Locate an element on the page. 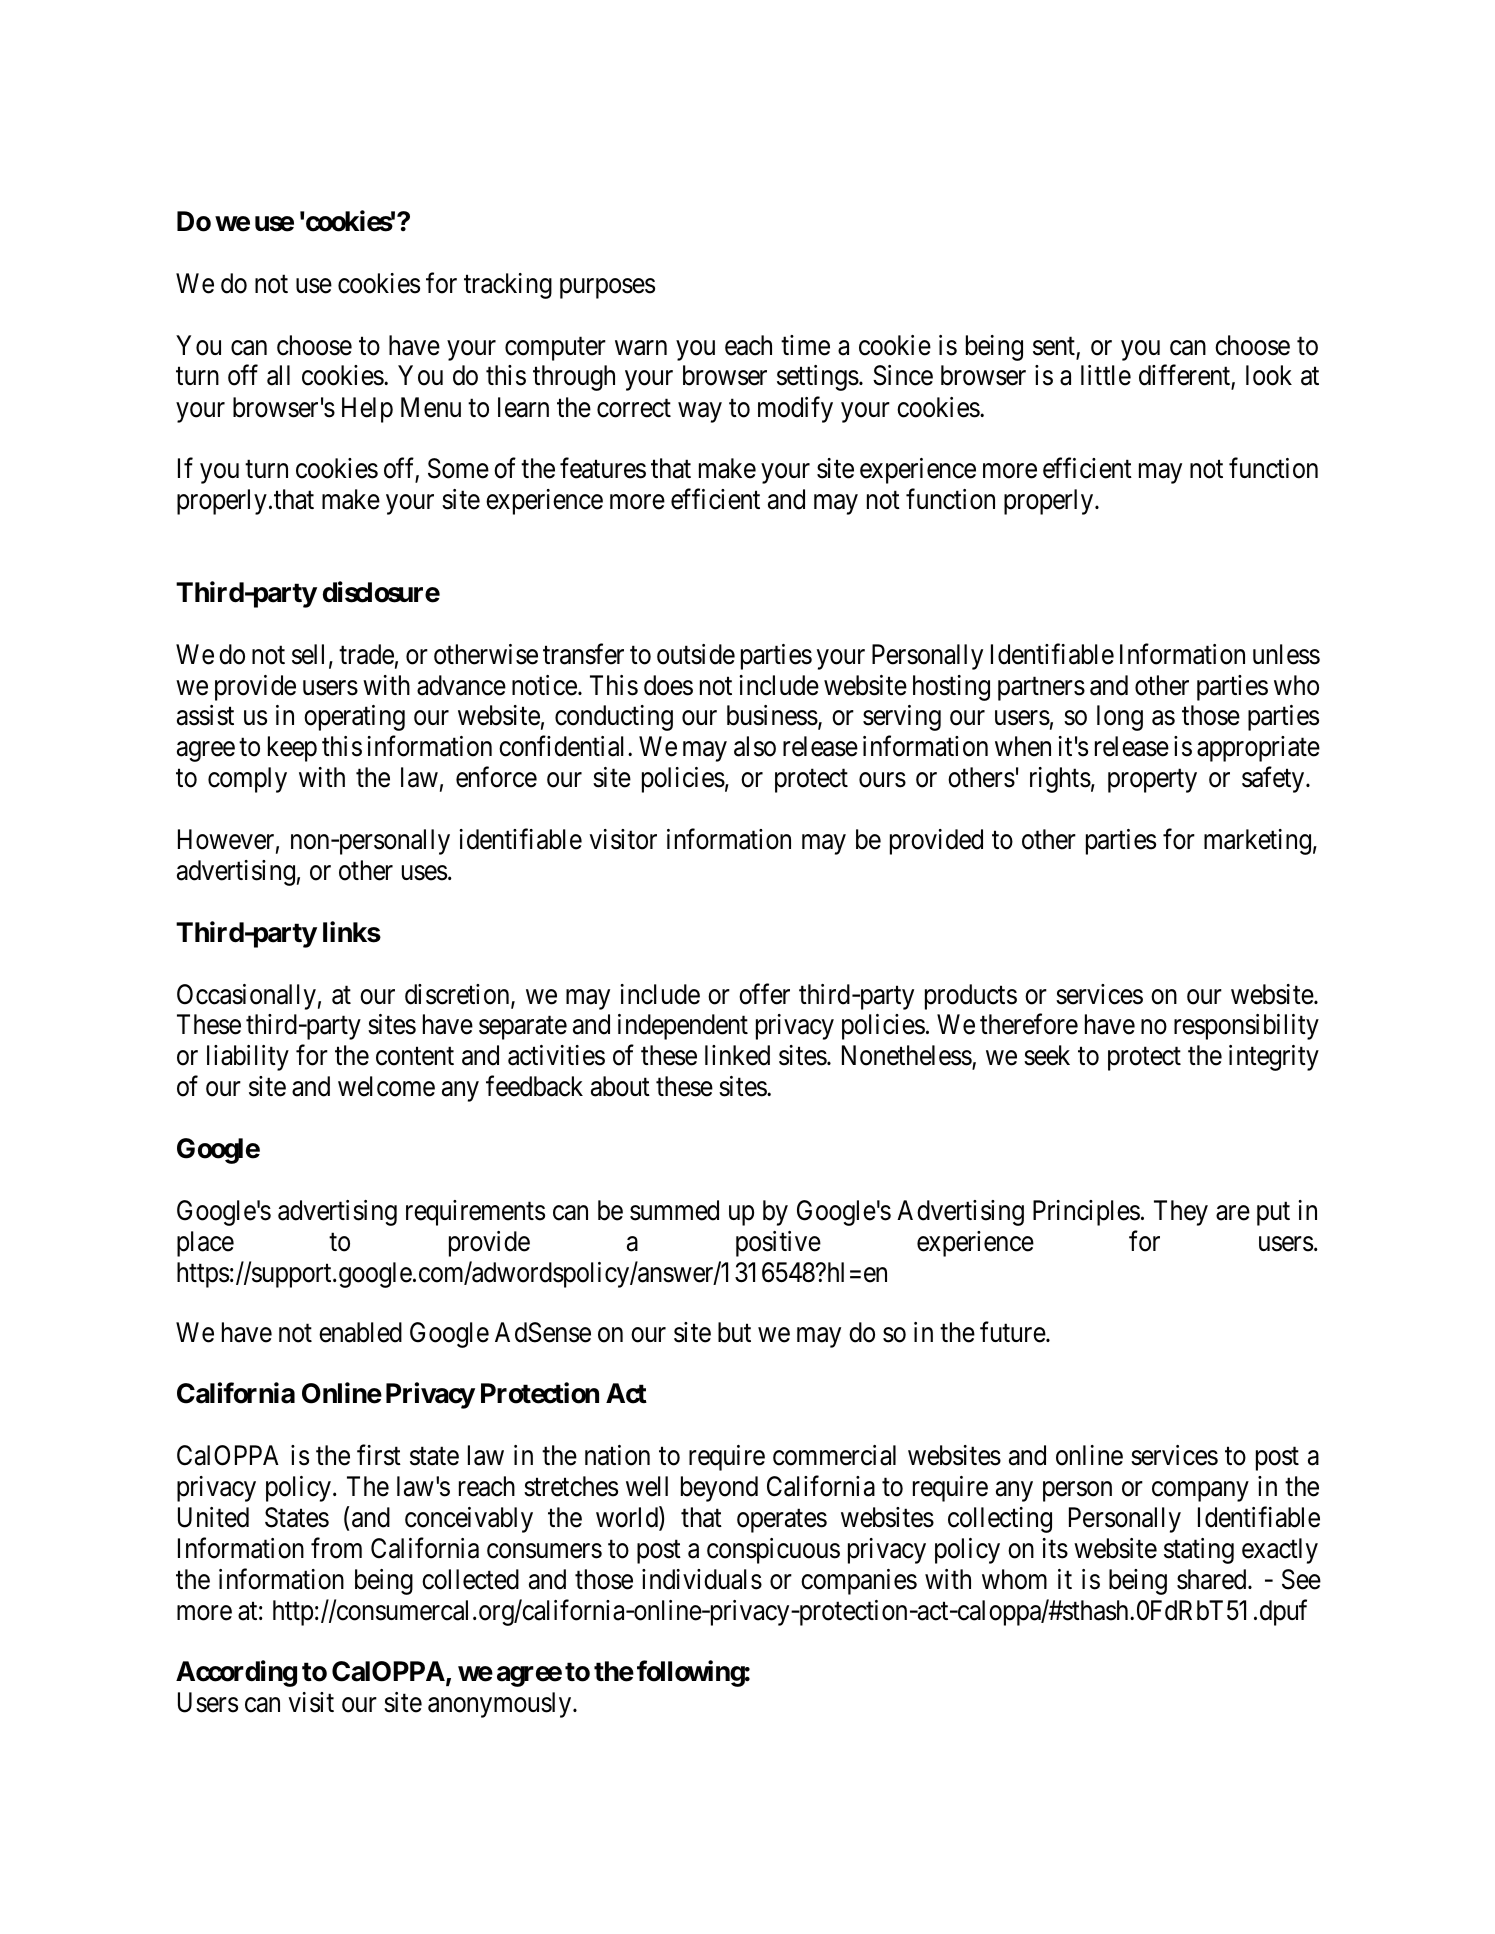  individuals is located at coordinates (702, 1579).
